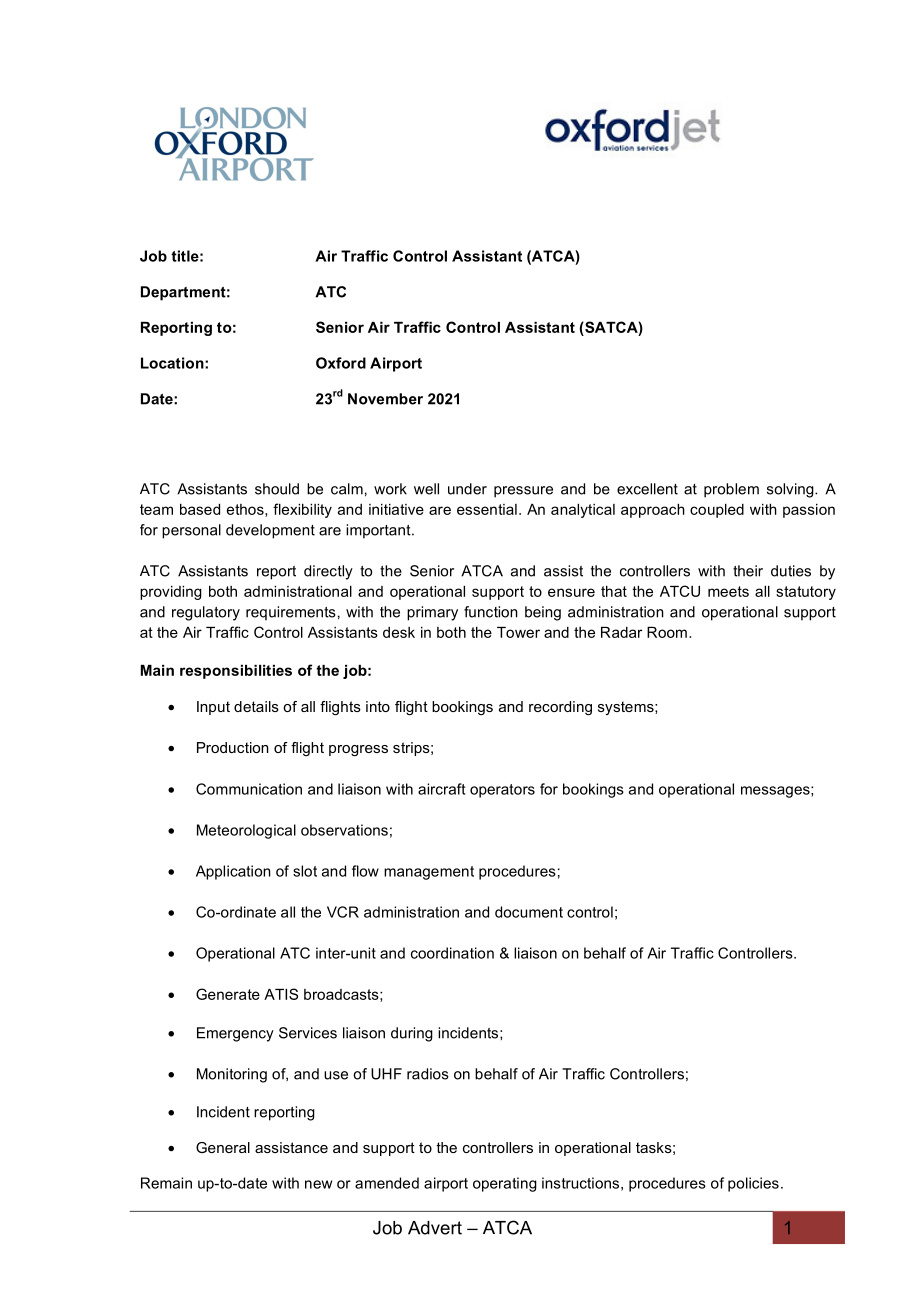  Describe the element at coordinates (502, 791) in the document. I see `operators` at that location.
